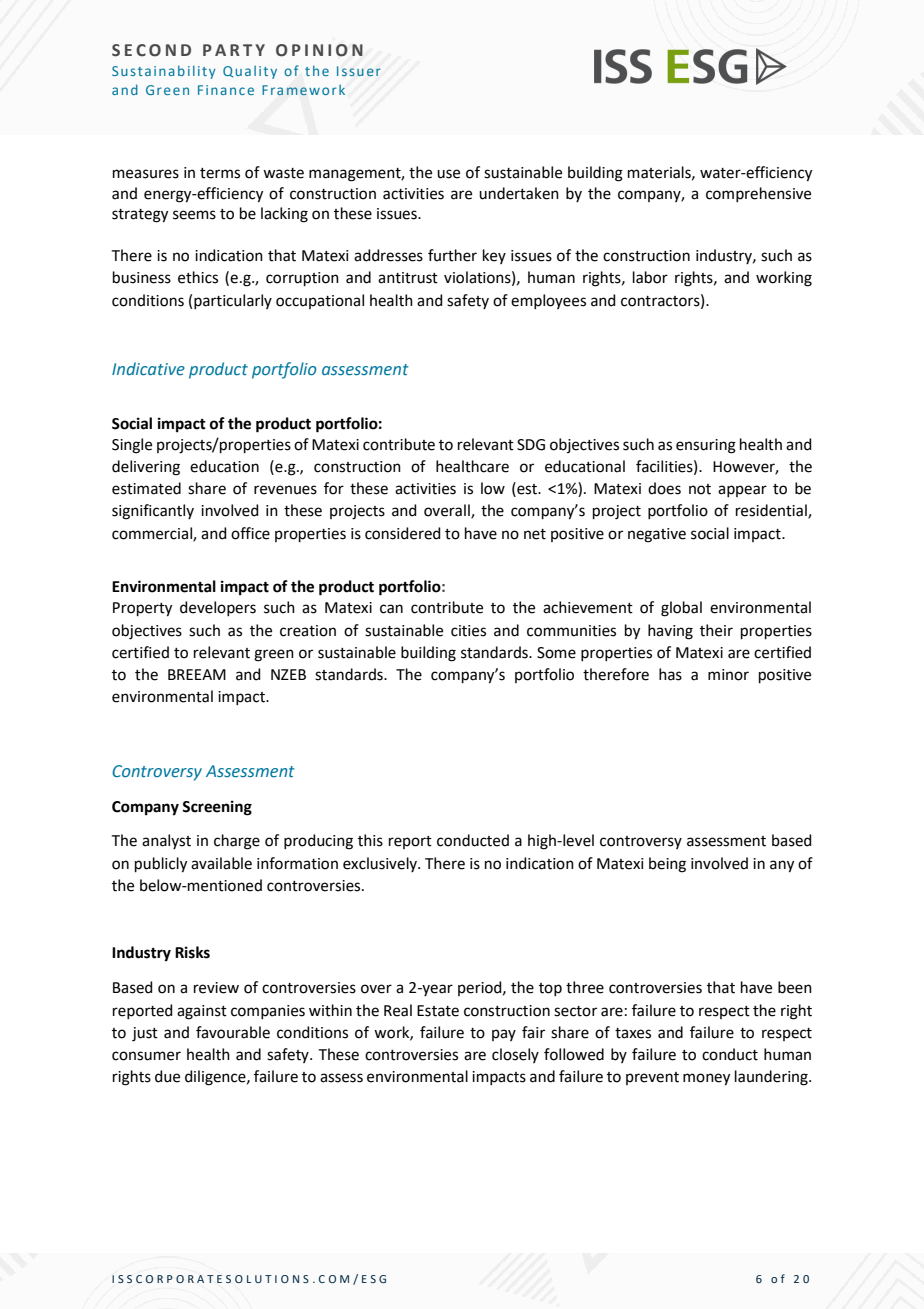 The height and width of the screenshot is (1309, 924). Describe the element at coordinates (148, 368) in the screenshot. I see `Indicative` at that location.
